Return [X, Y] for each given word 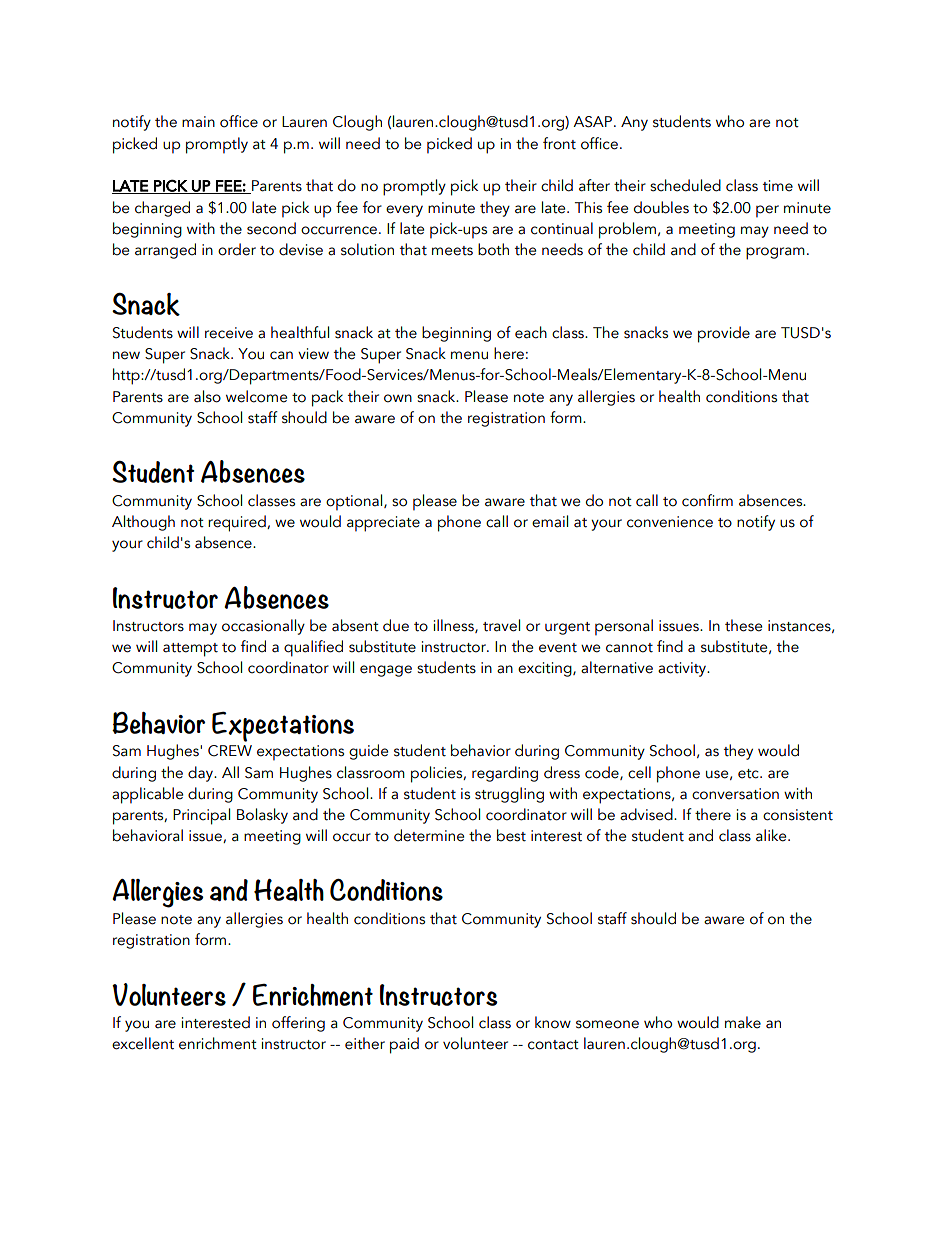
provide [724, 334]
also [207, 396]
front [559, 143]
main [198, 122]
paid [404, 1045]
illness [455, 626]
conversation [735, 794]
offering [298, 1024]
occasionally [263, 627]
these [743, 625]
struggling [509, 795]
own [398, 398]
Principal [201, 816]
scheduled [685, 185]
